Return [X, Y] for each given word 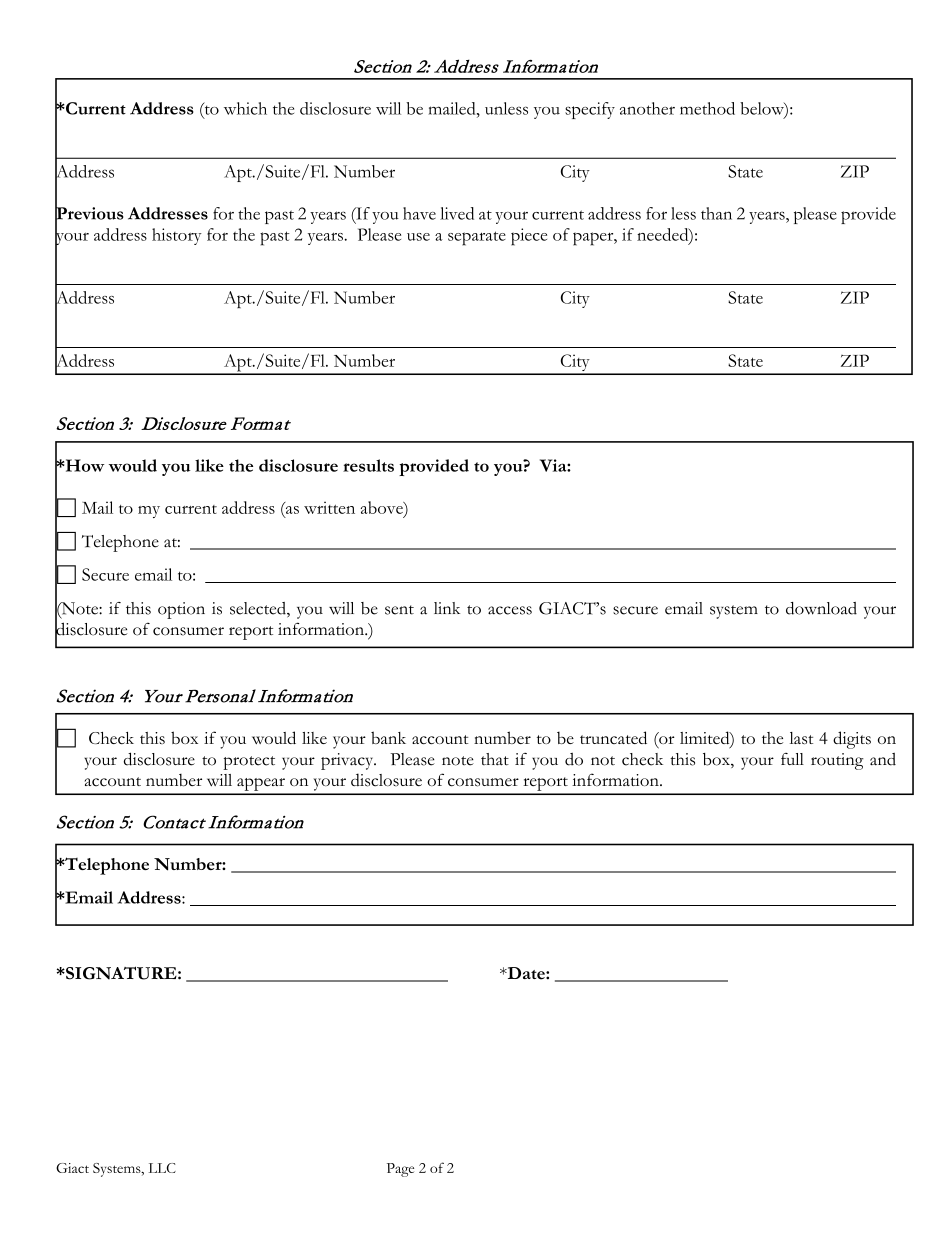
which [245, 108]
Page [400, 1170]
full [792, 759]
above [383, 507]
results [368, 465]
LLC [162, 1168]
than [716, 213]
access [510, 610]
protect [249, 763]
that [495, 759]
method [707, 108]
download [821, 608]
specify [590, 110]
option [181, 610]
